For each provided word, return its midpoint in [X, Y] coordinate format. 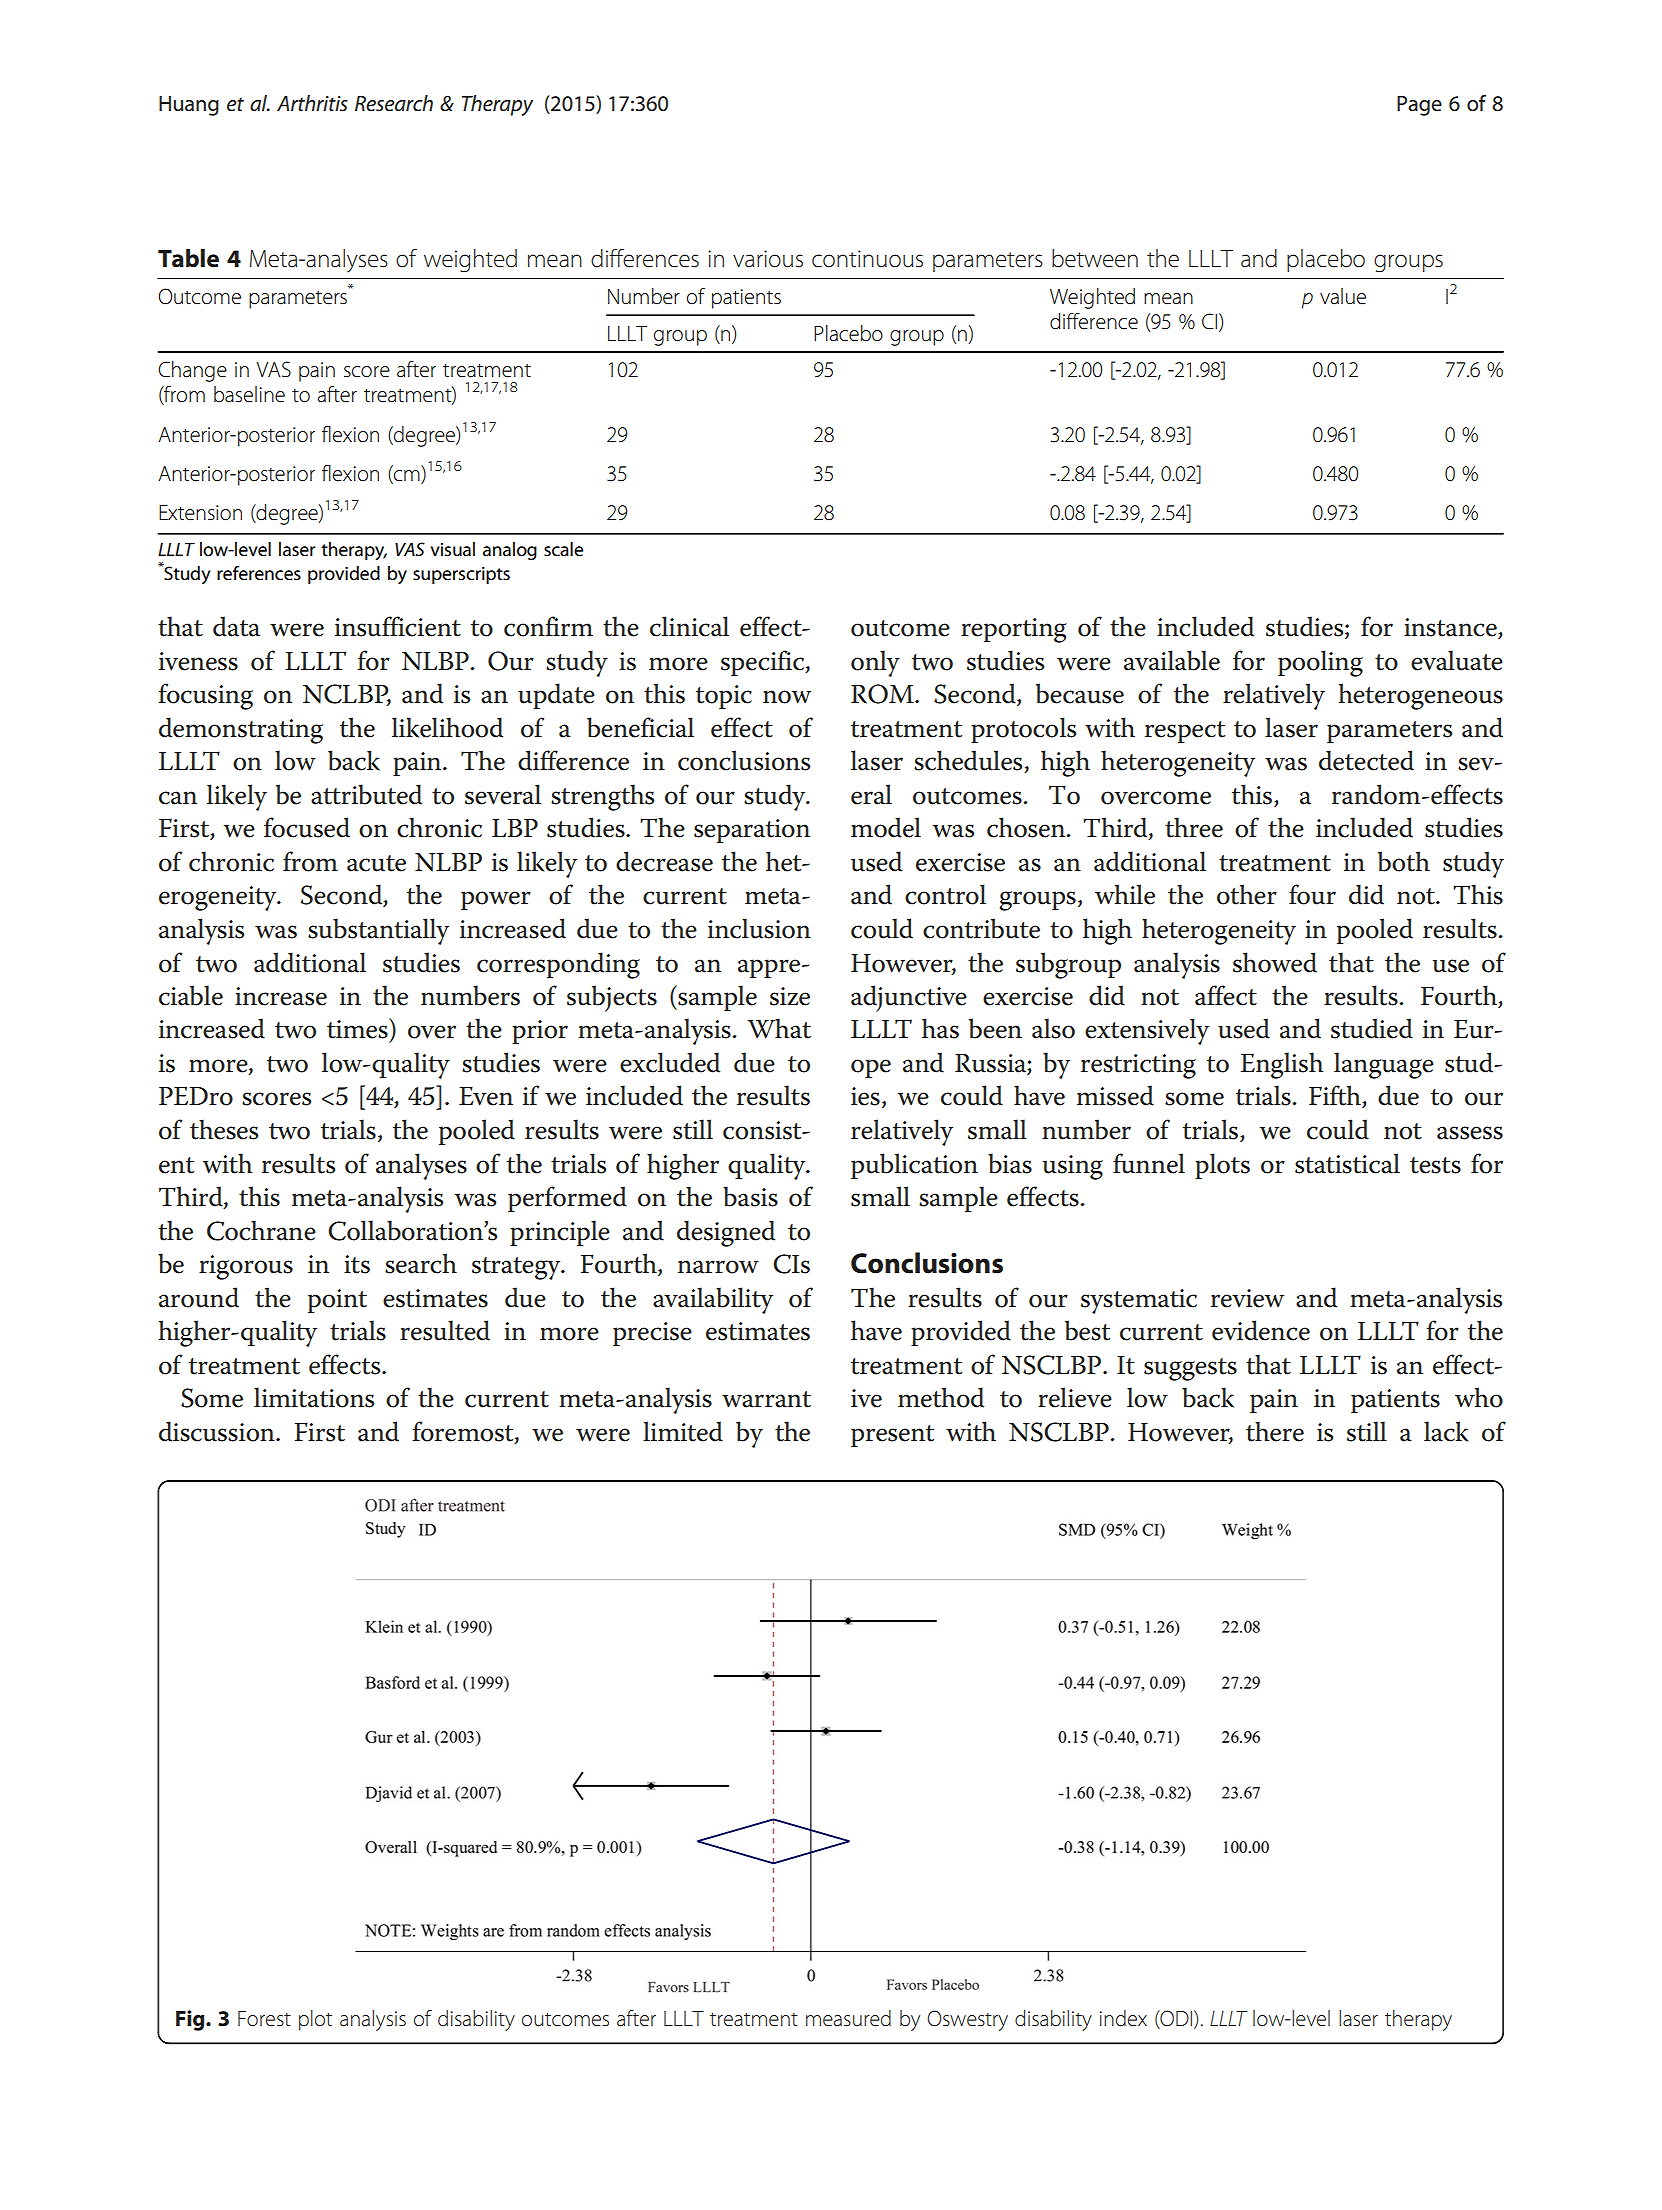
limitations [314, 1397]
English [1282, 1065]
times [358, 1028]
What [779, 1028]
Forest [264, 2019]
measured [848, 2018]
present [892, 1436]
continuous [867, 259]
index [1123, 2018]
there [1275, 1431]
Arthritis [312, 103]
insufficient [398, 626]
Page [1419, 106]
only [875, 663]
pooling [1320, 663]
